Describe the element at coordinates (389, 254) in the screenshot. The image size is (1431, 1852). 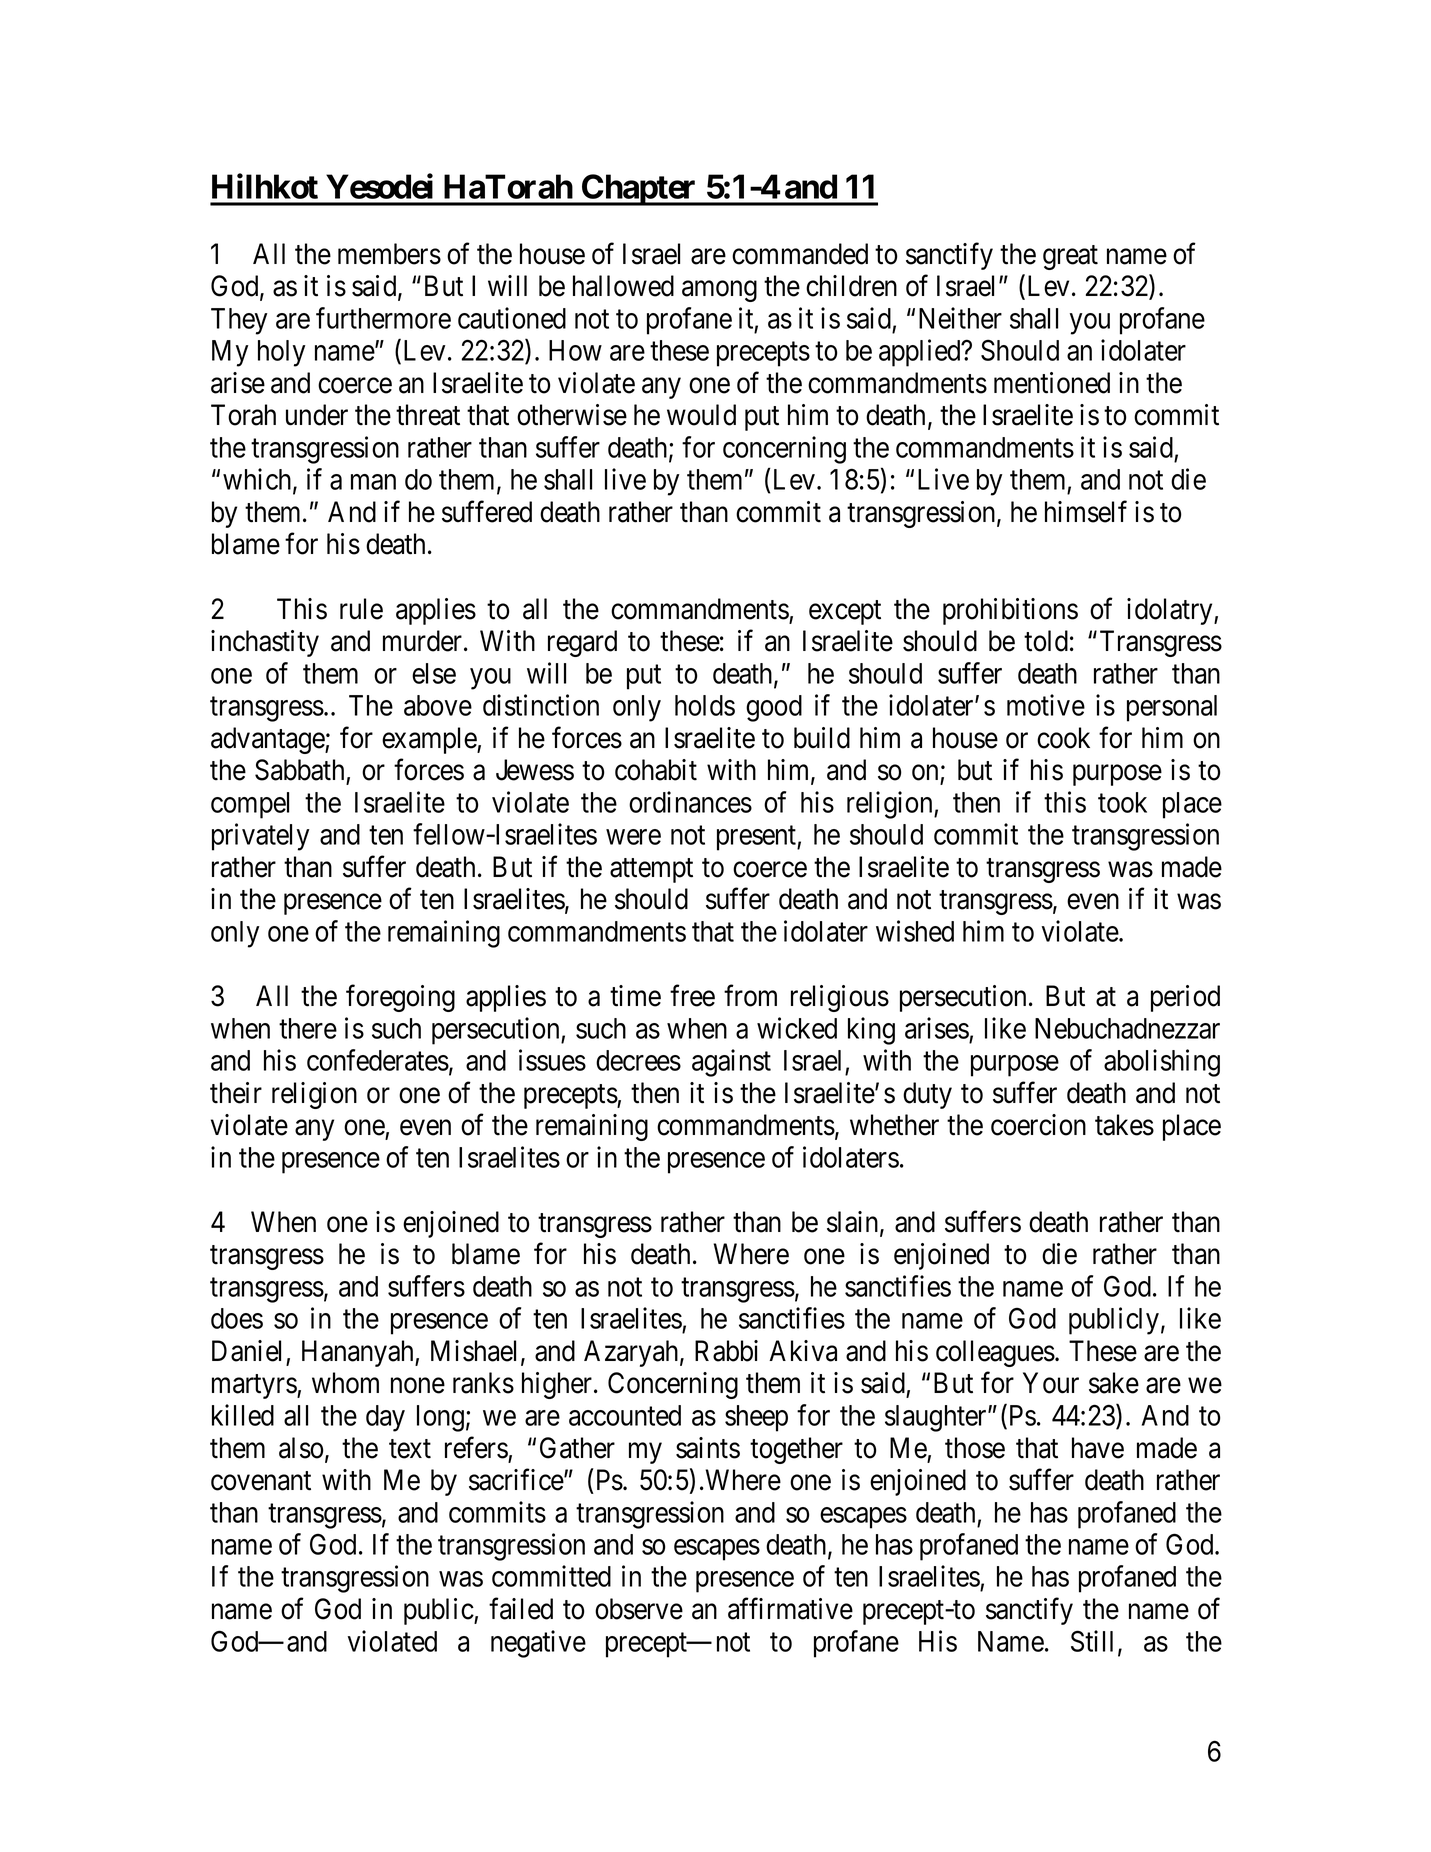
I see `members` at that location.
